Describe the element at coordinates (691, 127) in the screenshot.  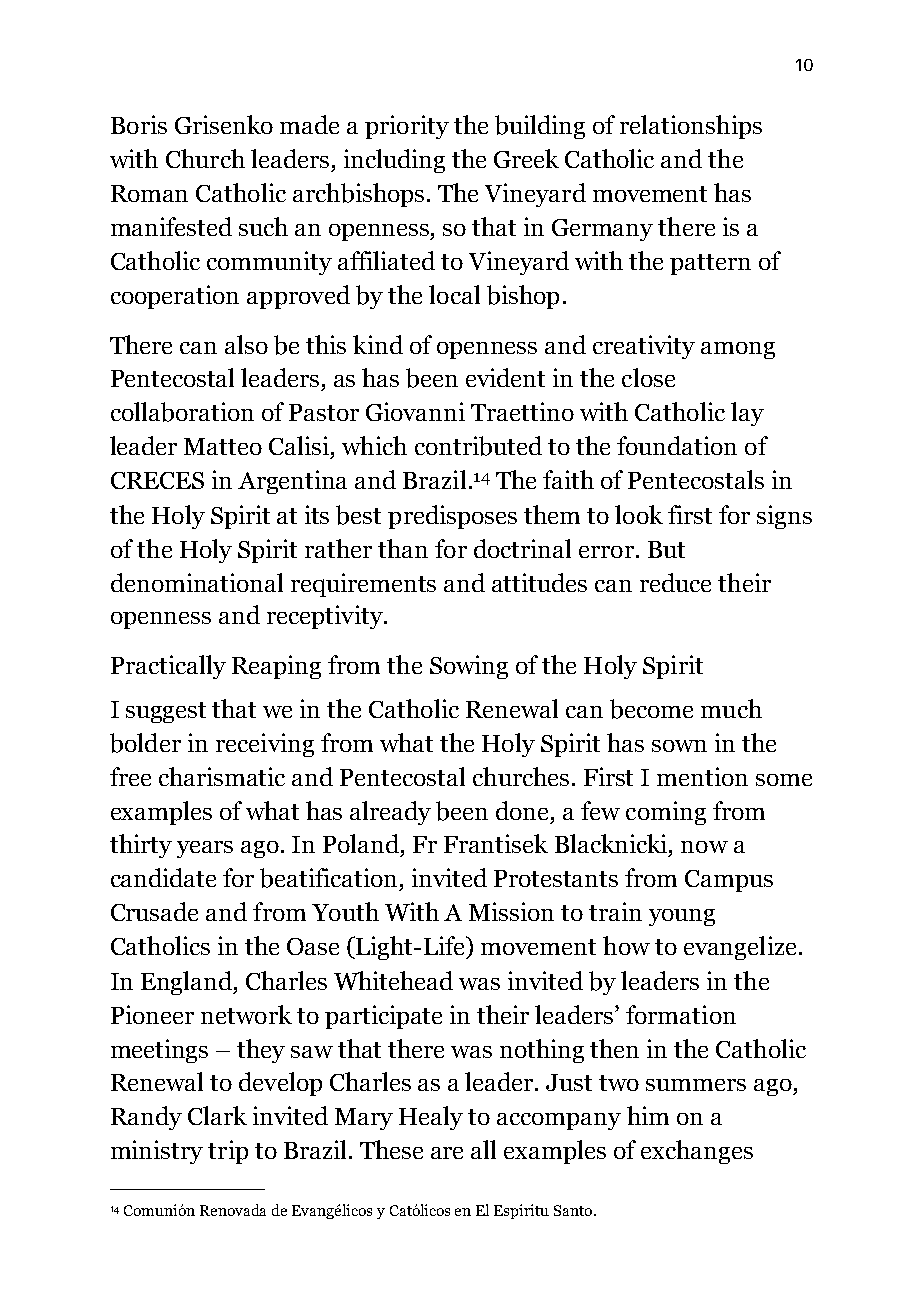
I see `relationships` at that location.
